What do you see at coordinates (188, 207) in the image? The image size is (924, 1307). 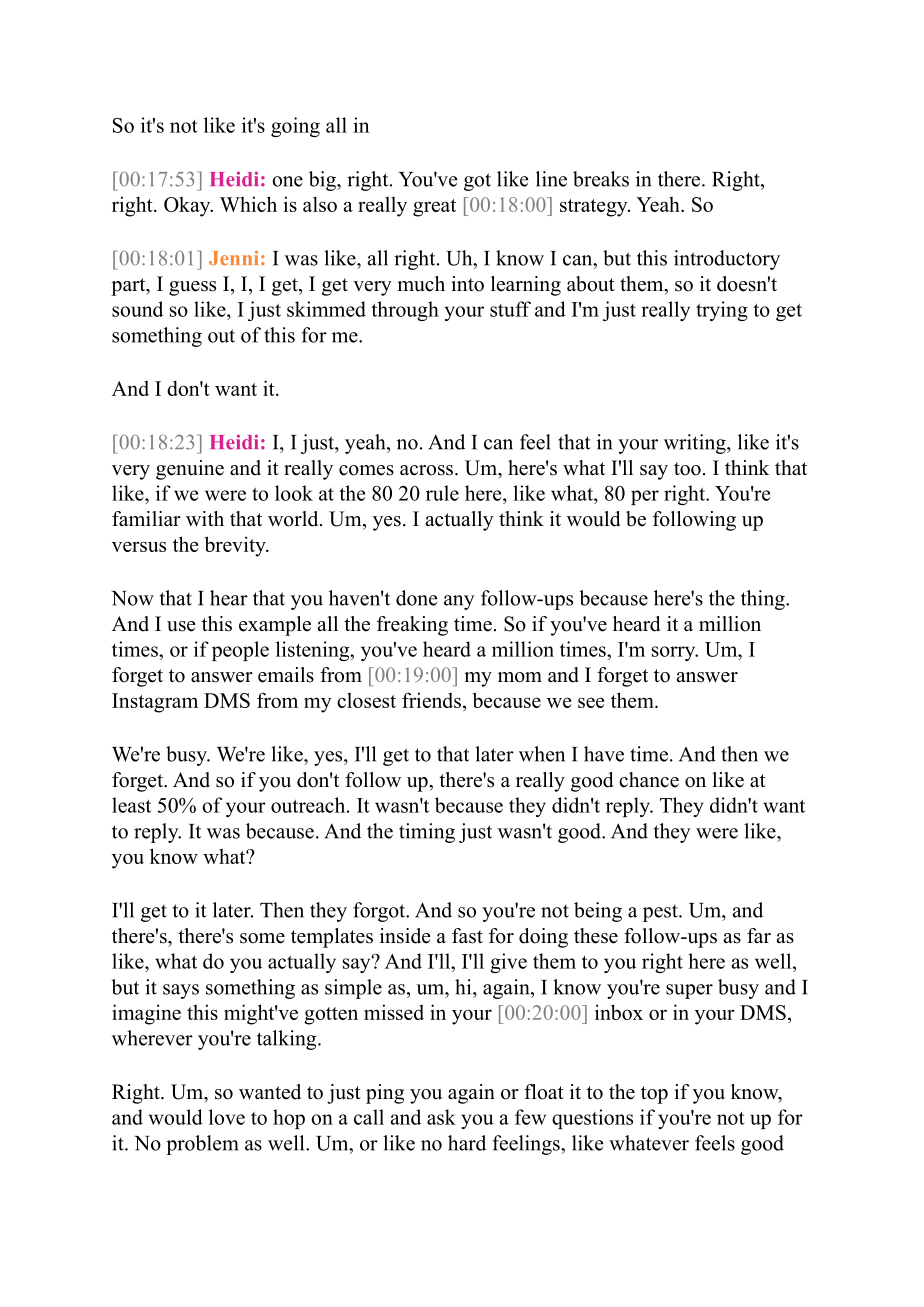 I see `Okay` at bounding box center [188, 207].
